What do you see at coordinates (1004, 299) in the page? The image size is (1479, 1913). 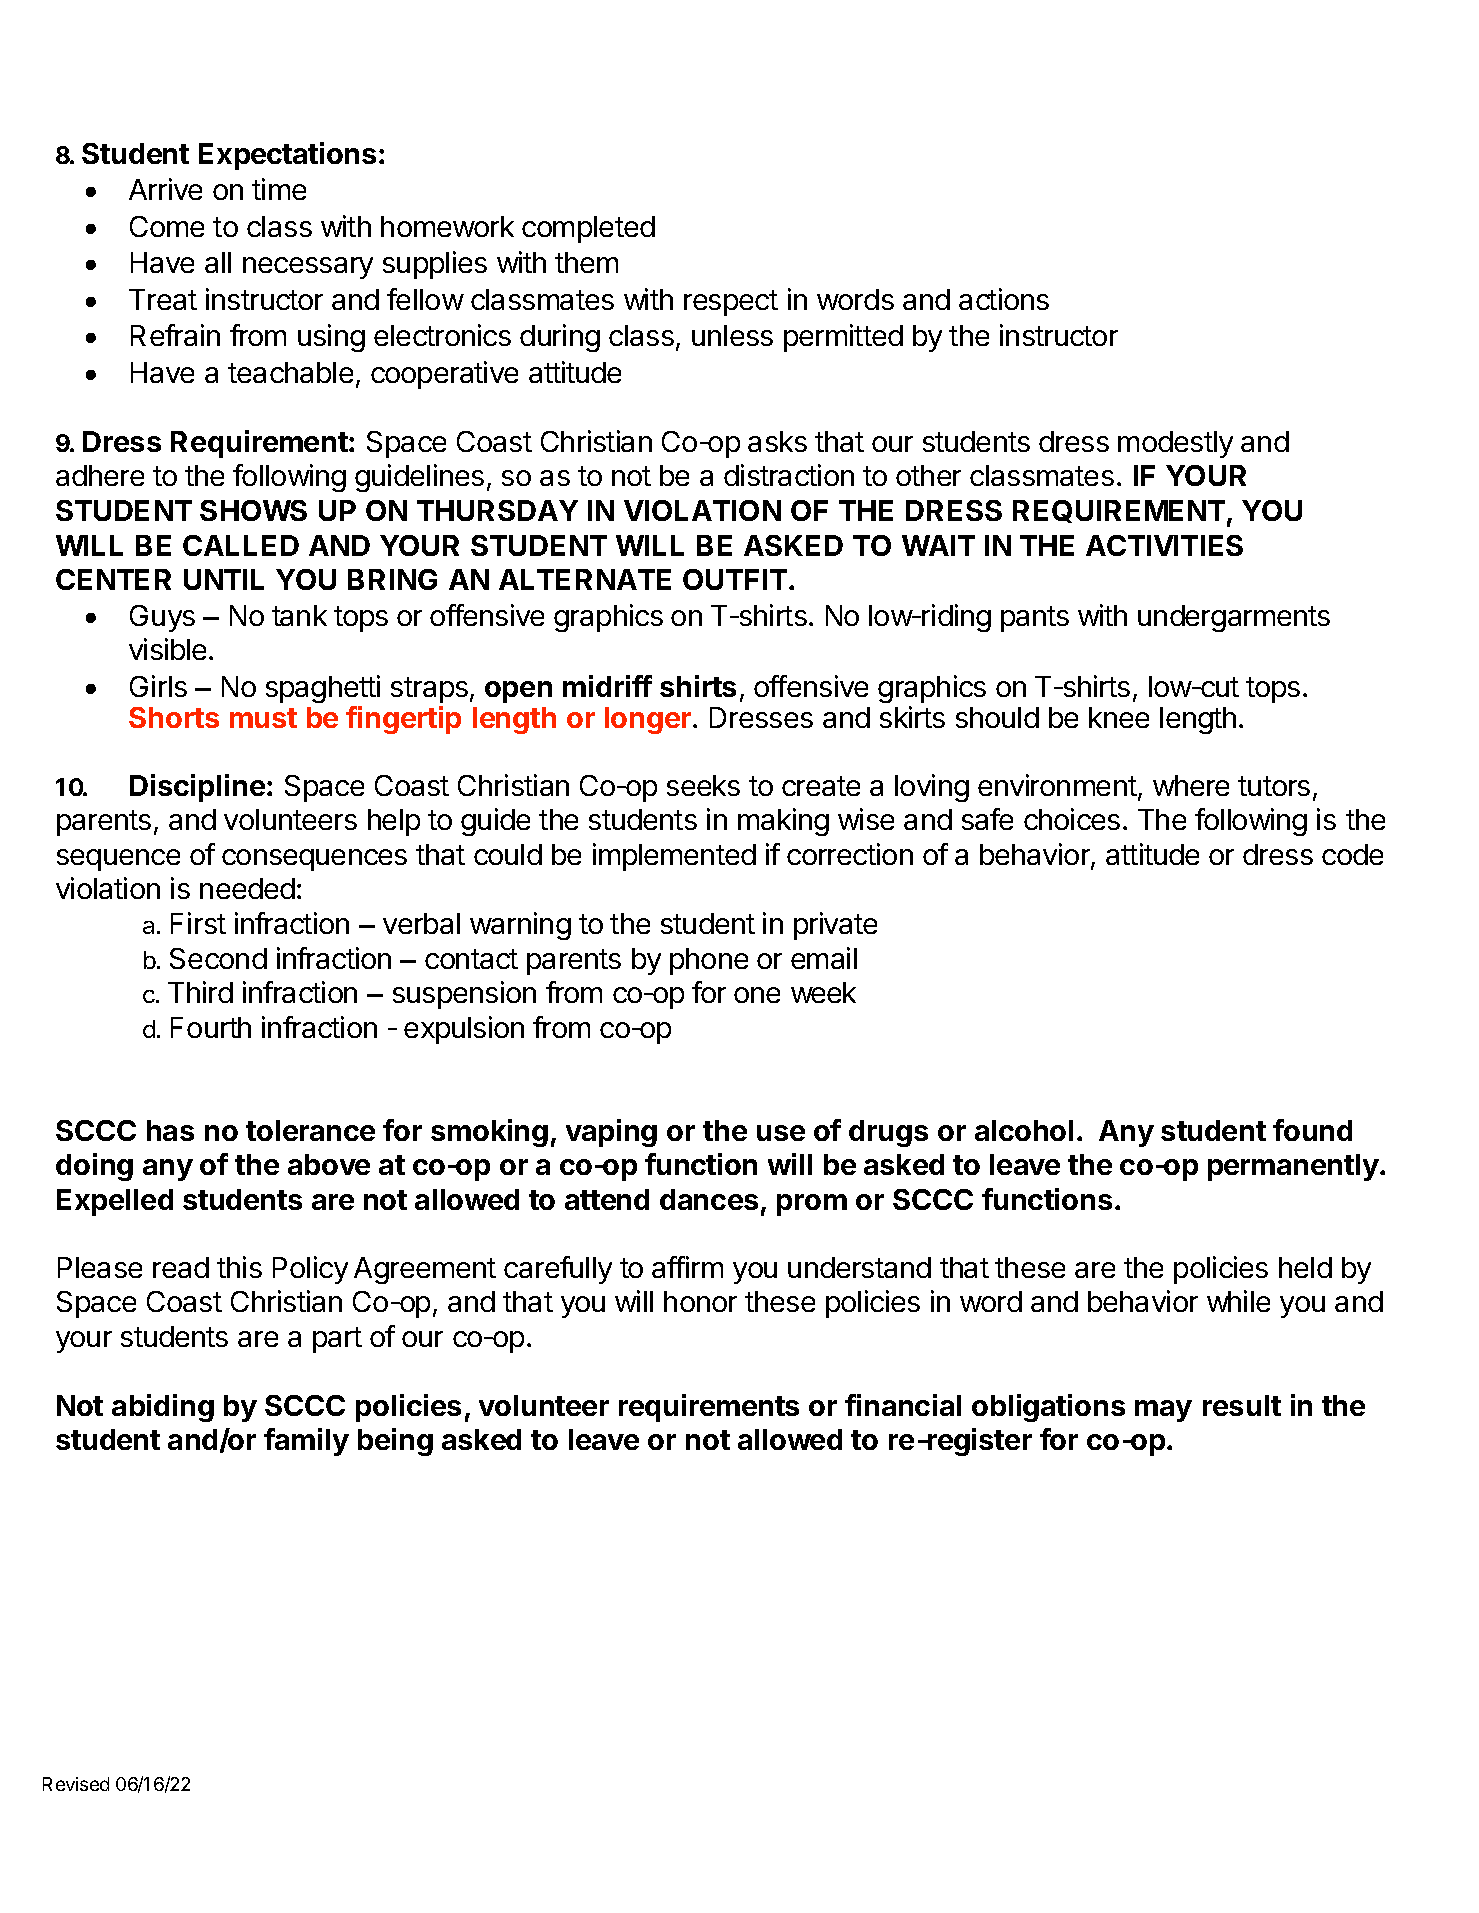 I see `actions` at bounding box center [1004, 299].
